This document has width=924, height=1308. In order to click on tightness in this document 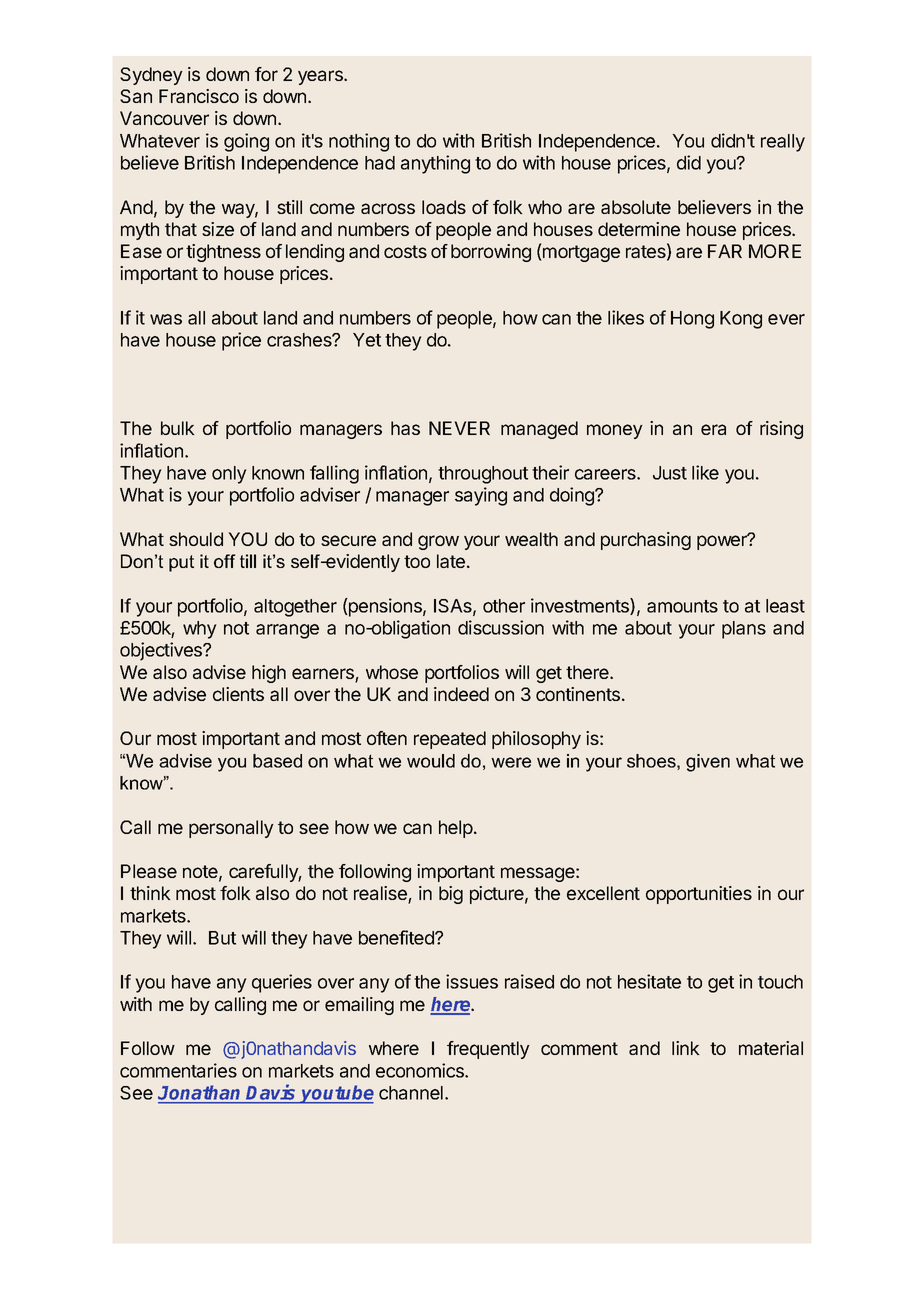, I will do `click(223, 253)`.
